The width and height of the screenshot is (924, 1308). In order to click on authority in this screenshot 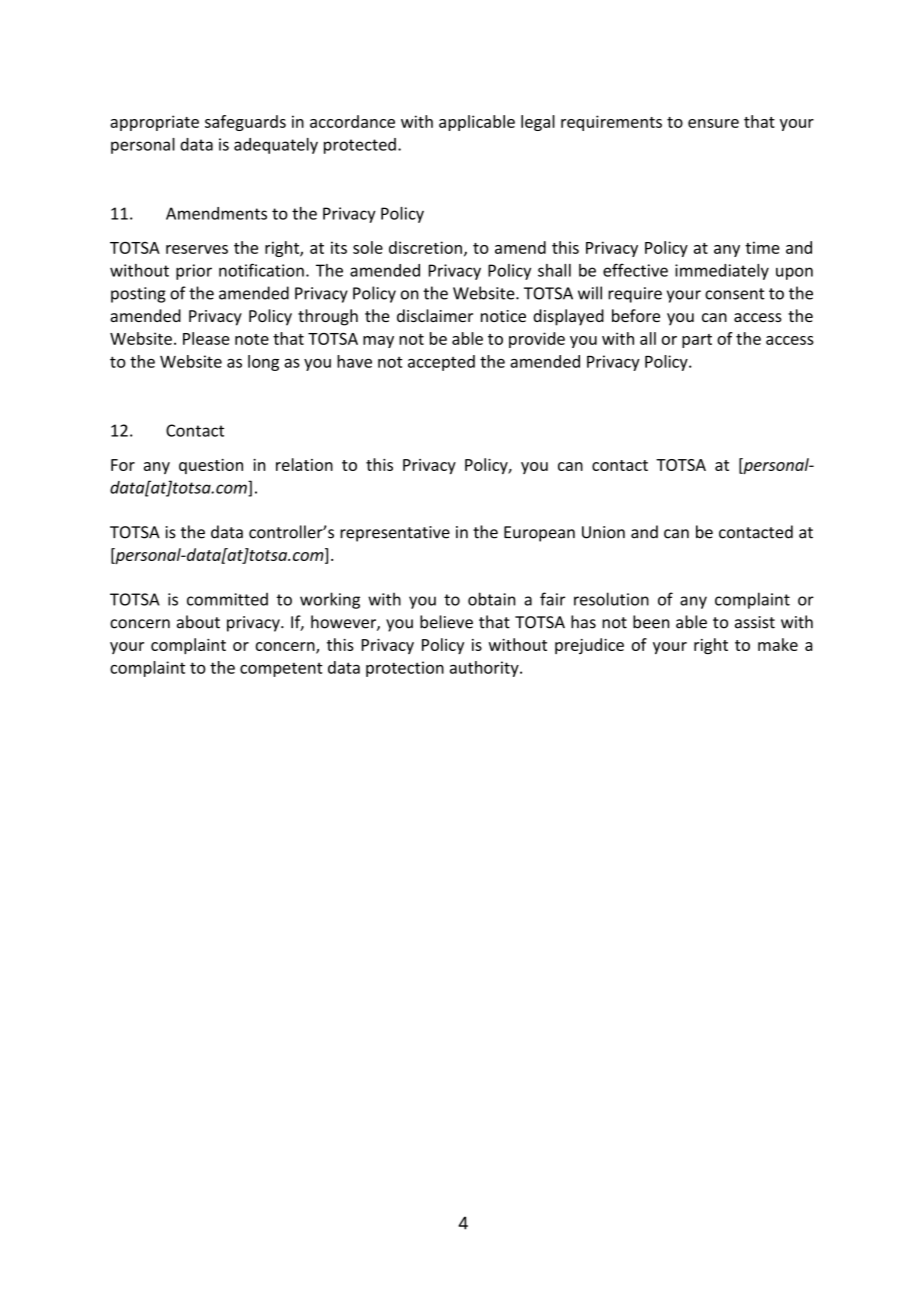, I will do `click(485, 669)`.
